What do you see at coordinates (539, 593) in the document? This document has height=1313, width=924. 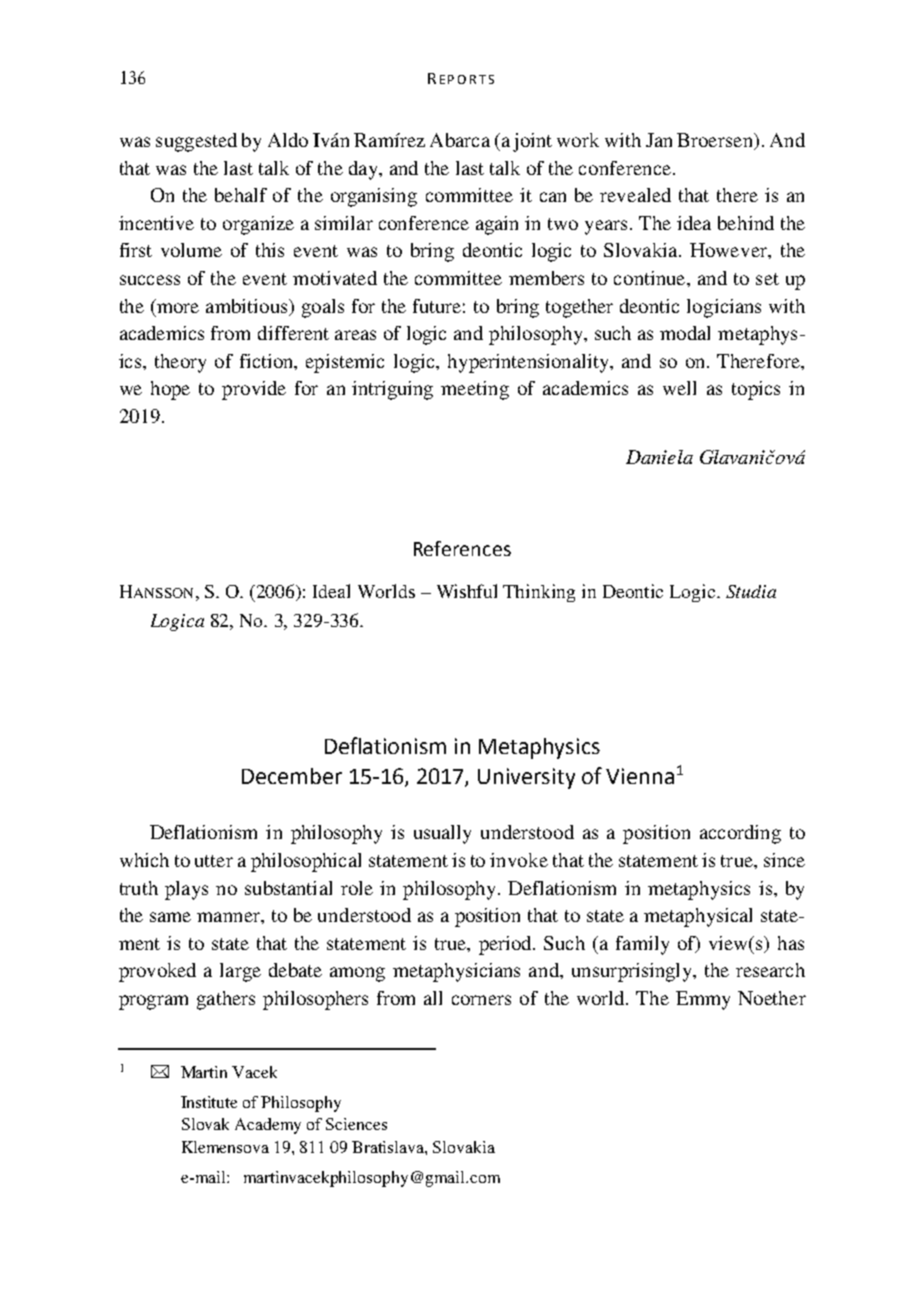 I see `Thinking` at bounding box center [539, 593].
